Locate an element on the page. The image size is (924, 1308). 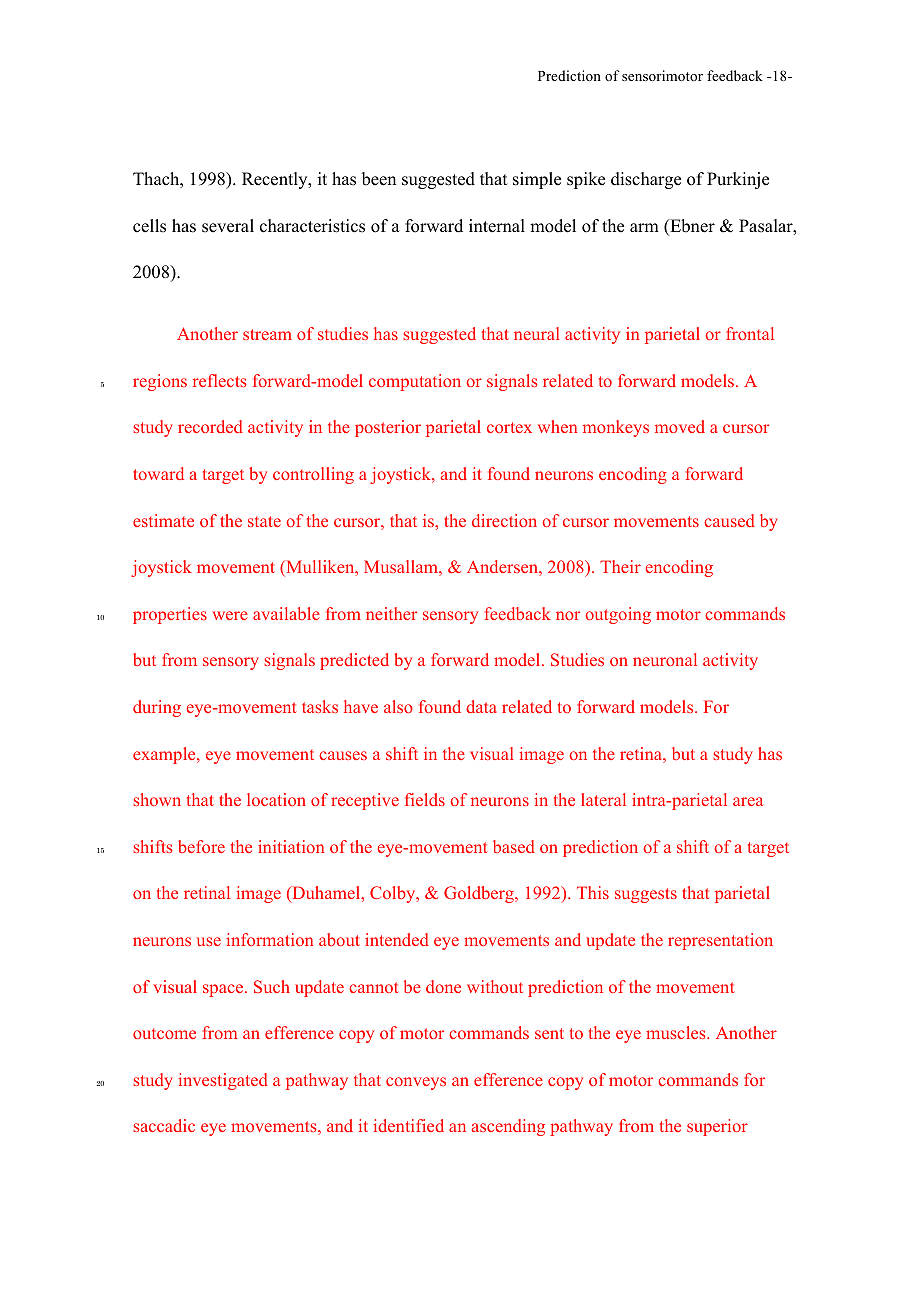
conveys is located at coordinates (416, 1083).
